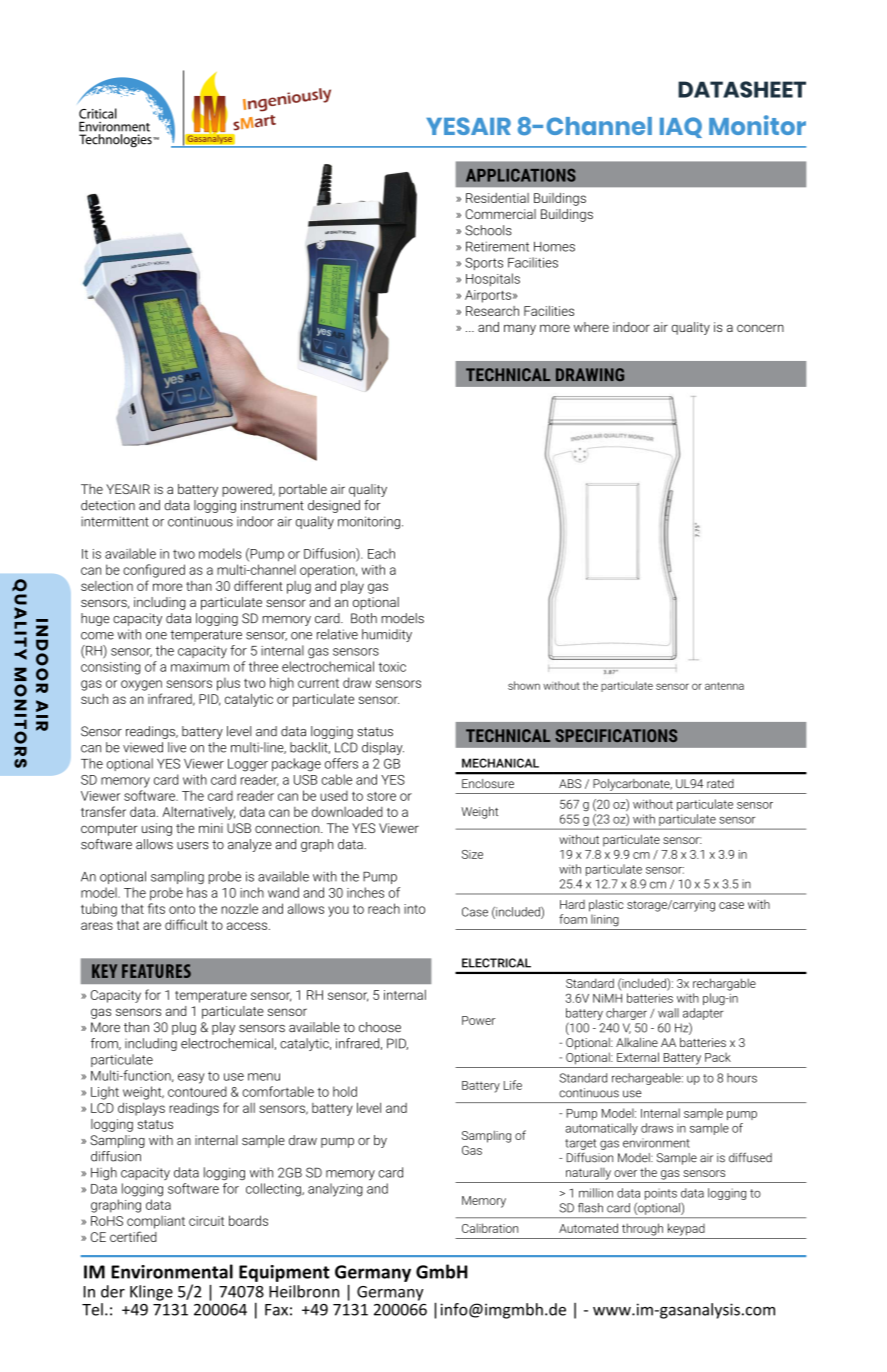 This screenshot has height=1372, width=887. What do you see at coordinates (156, 1222) in the screenshot?
I see `compliant` at bounding box center [156, 1222].
